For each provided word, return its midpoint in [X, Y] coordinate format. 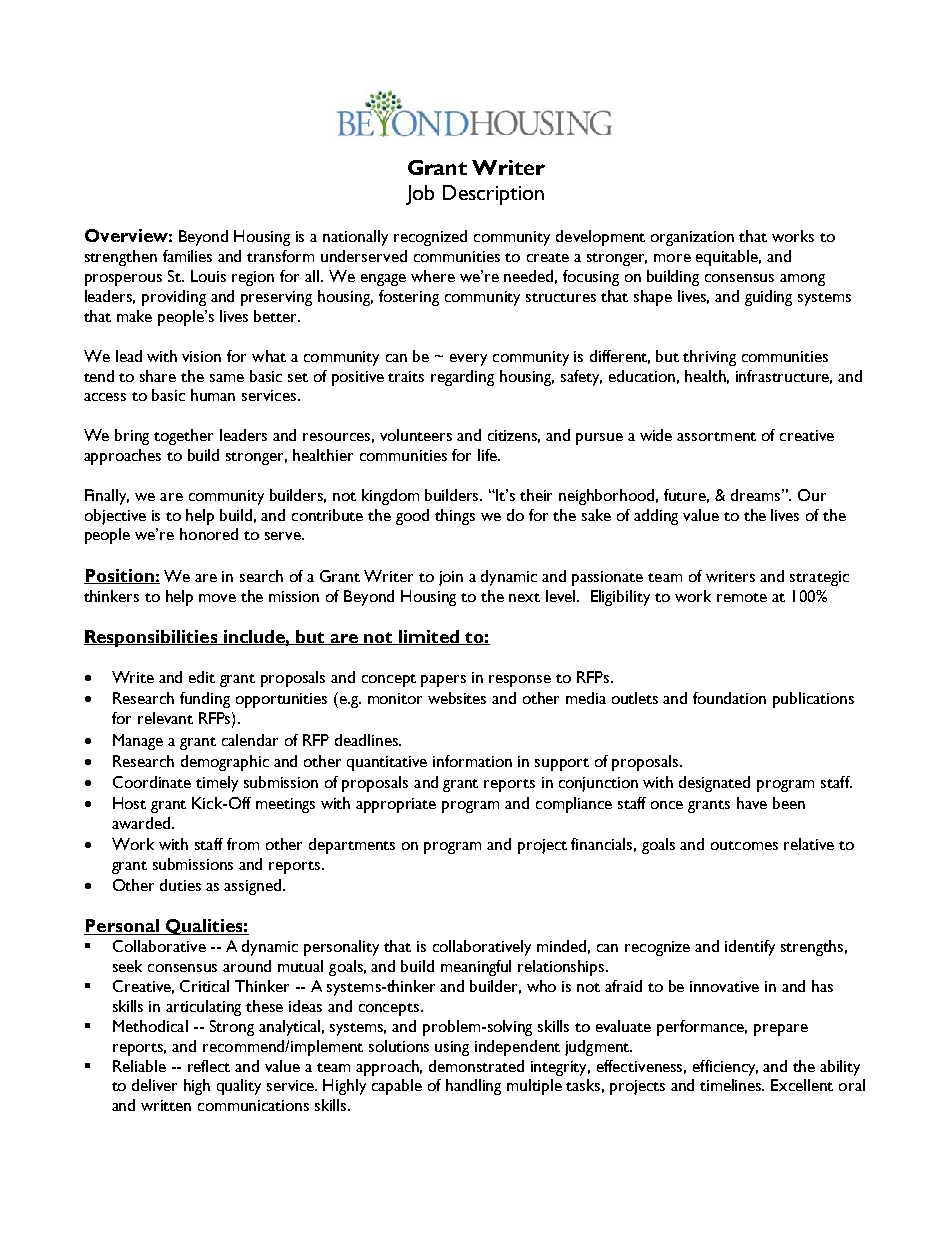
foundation [729, 698]
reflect [209, 1066]
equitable [728, 258]
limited [429, 637]
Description [493, 195]
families [187, 256]
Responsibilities [152, 638]
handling [473, 1087]
